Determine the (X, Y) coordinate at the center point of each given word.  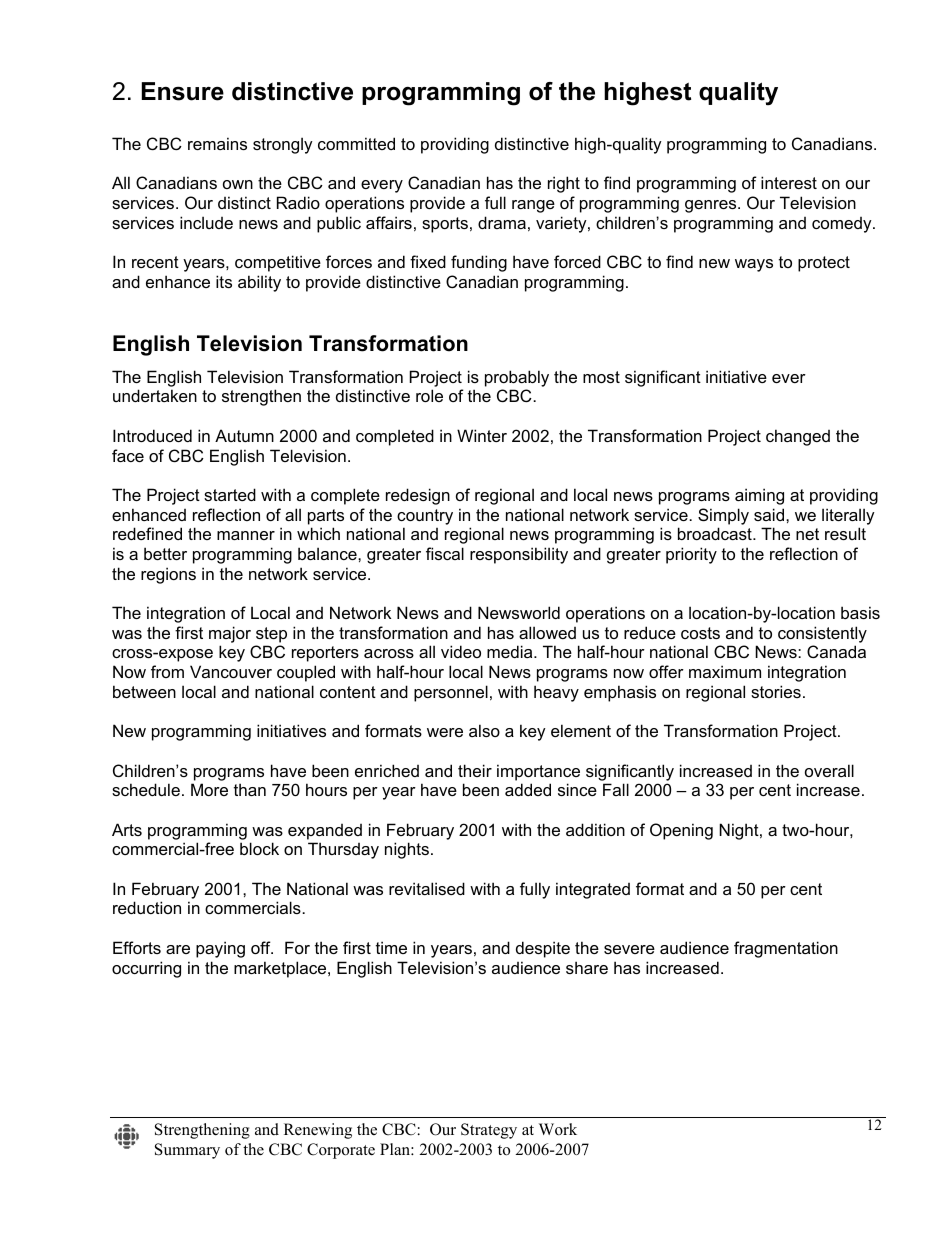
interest (789, 182)
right (564, 184)
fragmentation (786, 949)
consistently (822, 634)
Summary (187, 1151)
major (230, 634)
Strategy (489, 1131)
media (511, 651)
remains (217, 143)
